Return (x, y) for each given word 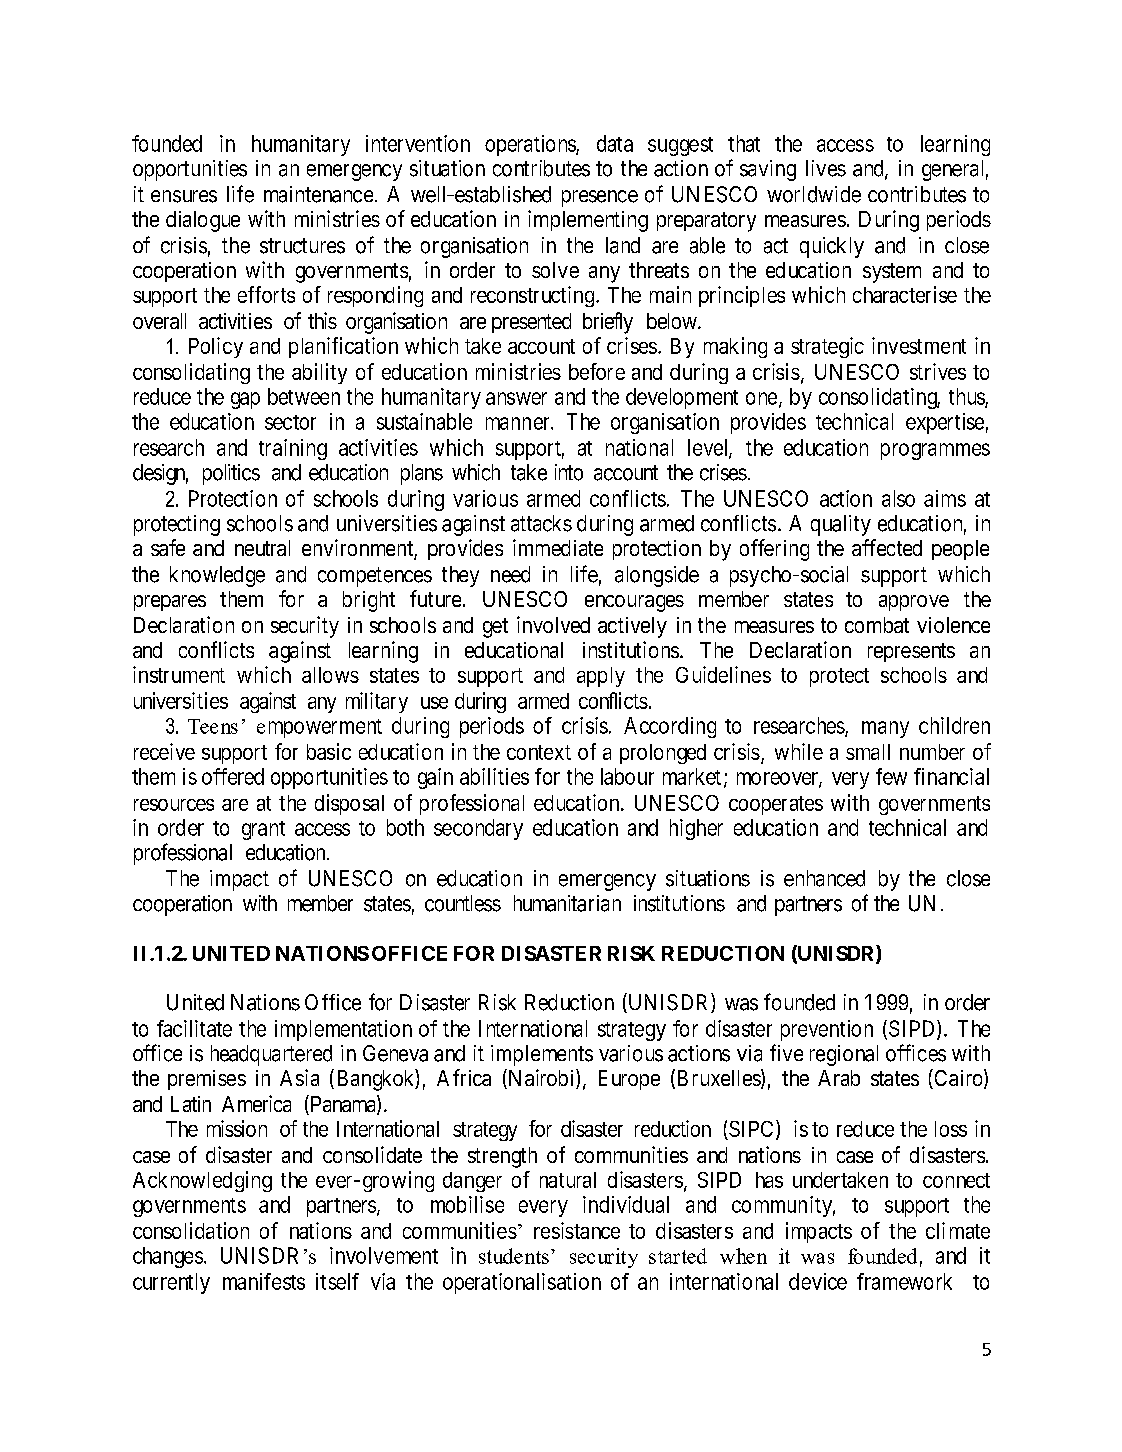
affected (887, 547)
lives (826, 168)
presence (600, 198)
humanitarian (567, 903)
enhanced (824, 878)
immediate (558, 547)
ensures (184, 196)
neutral (262, 548)
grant (263, 830)
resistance (577, 1230)
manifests (264, 1281)
